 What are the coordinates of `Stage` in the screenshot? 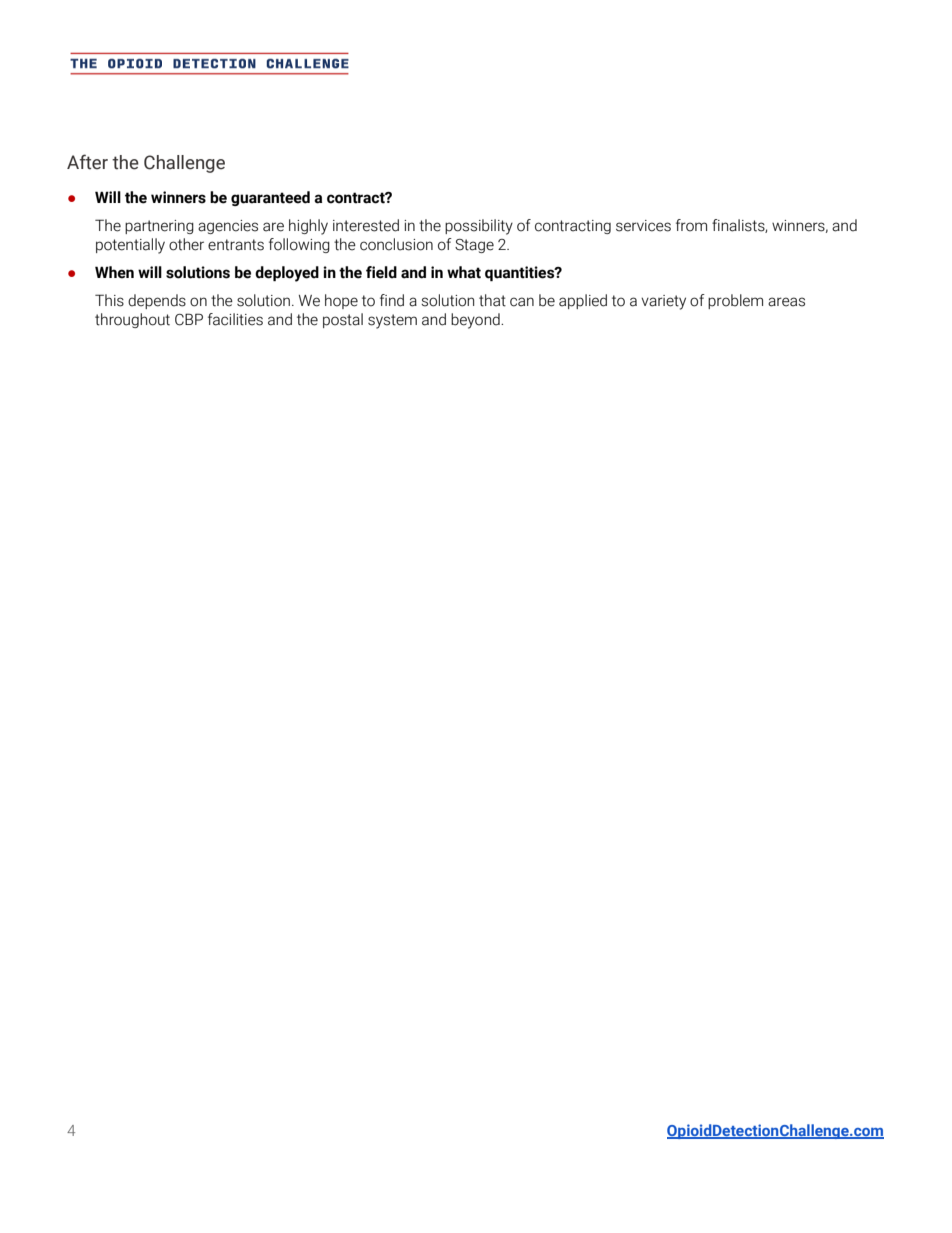 It's located at (474, 246).
